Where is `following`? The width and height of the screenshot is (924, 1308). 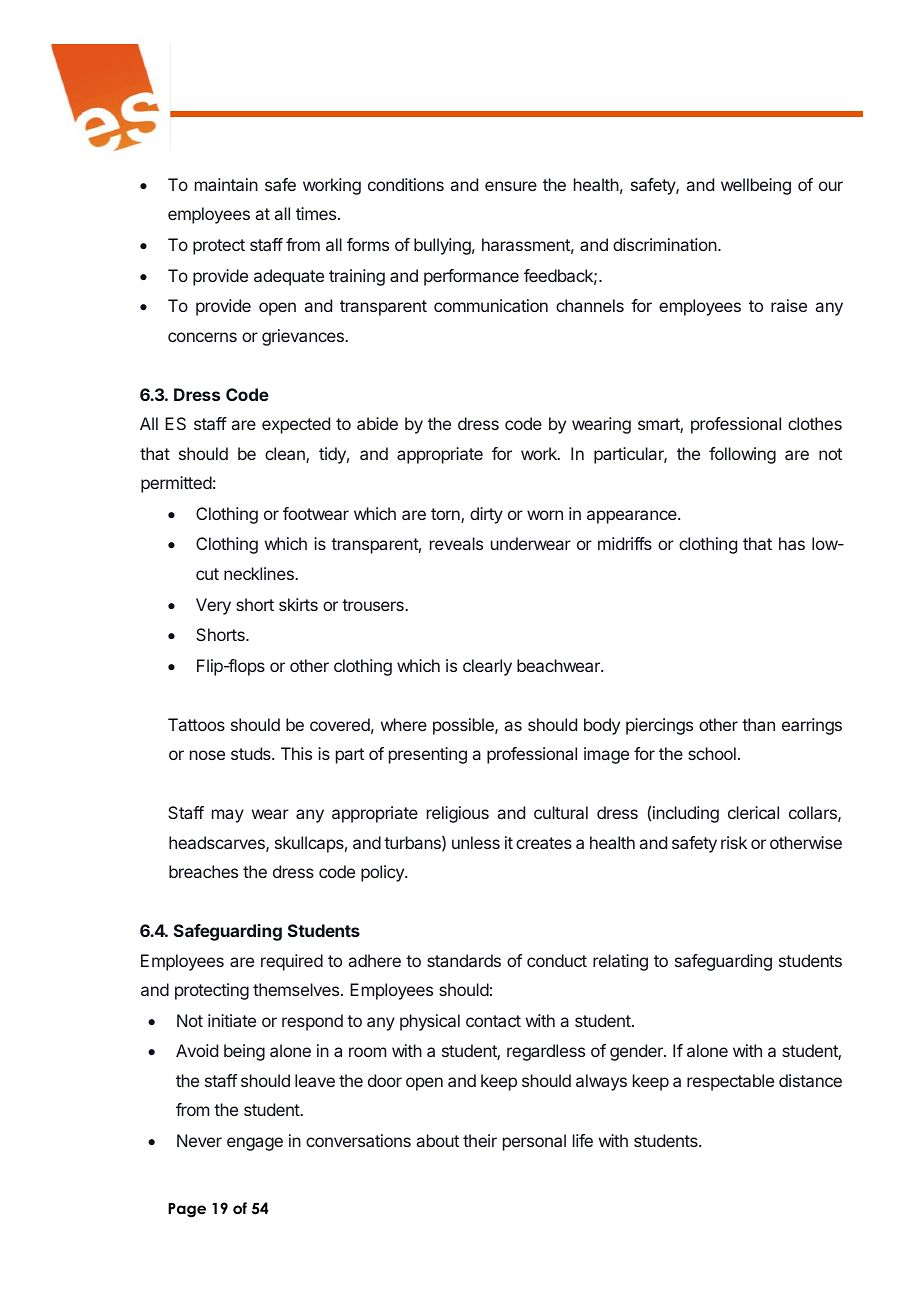
following is located at coordinates (742, 455).
